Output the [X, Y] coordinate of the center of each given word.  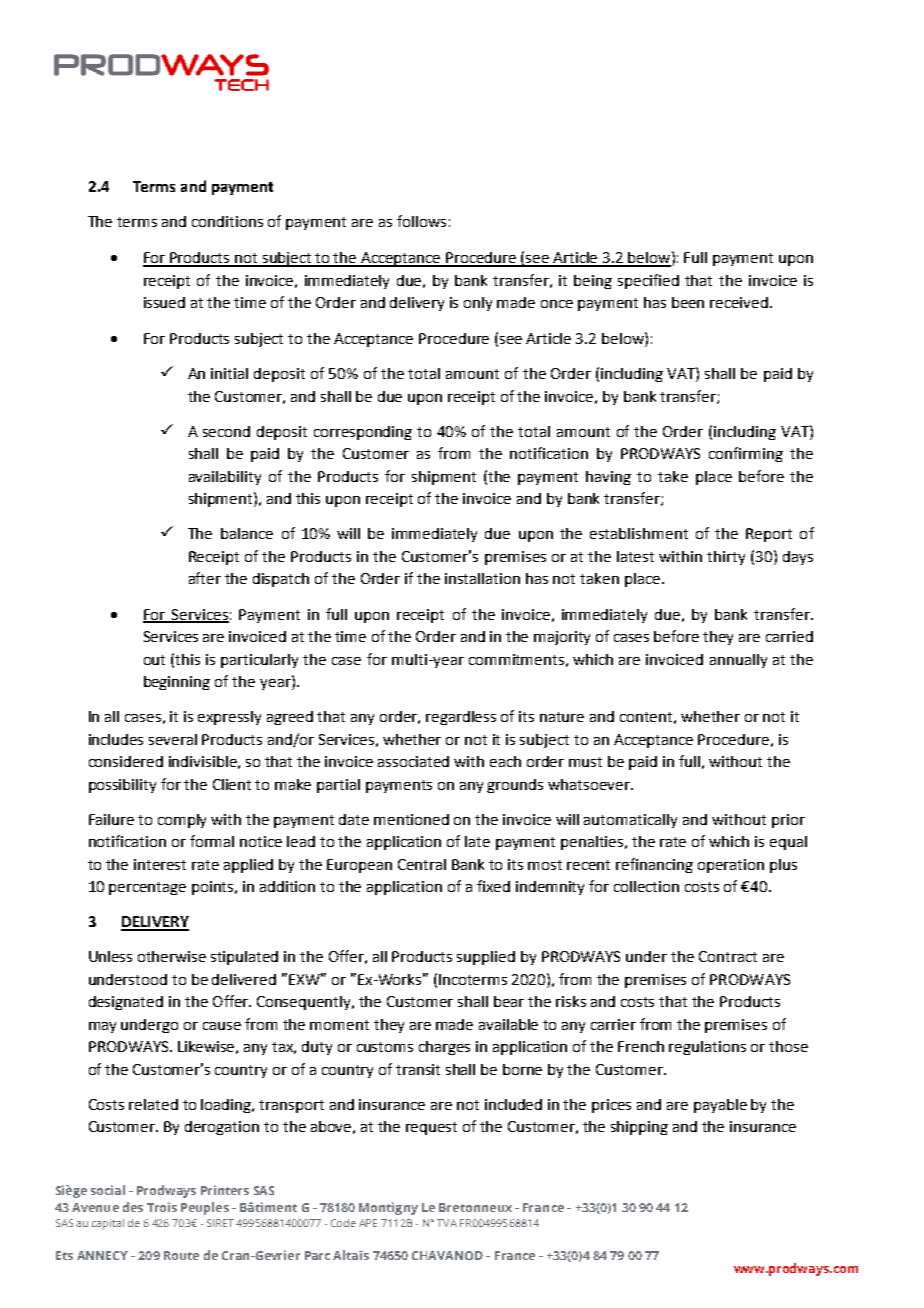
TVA [447, 1223]
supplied [486, 958]
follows [421, 221]
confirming [746, 454]
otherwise [172, 956]
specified [648, 281]
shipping [639, 1128]
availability [225, 478]
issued [164, 302]
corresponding [363, 433]
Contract [728, 956]
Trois [162, 1207]
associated [413, 761]
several [173, 739]
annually [738, 661]
